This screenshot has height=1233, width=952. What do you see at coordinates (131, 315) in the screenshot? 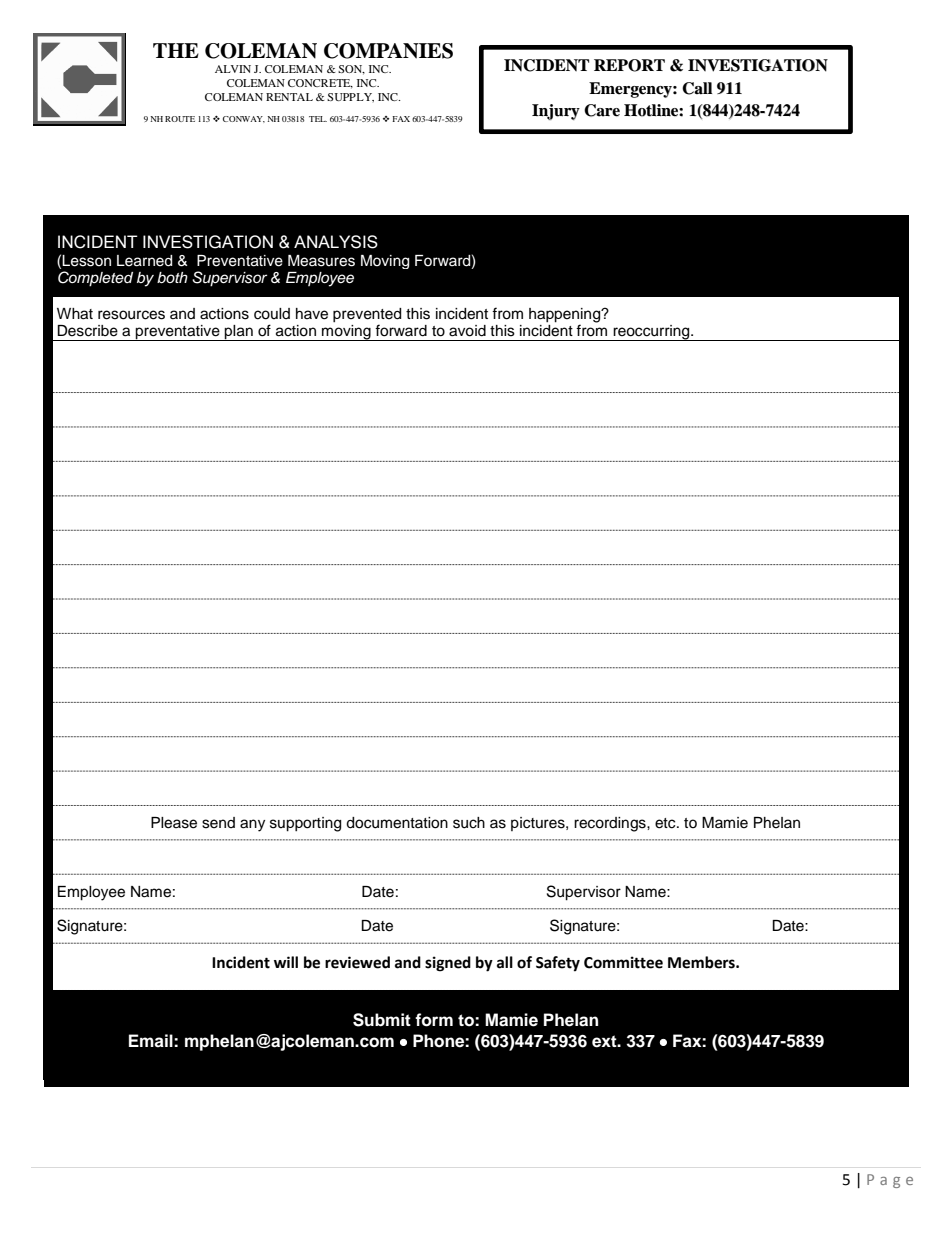
I see `resources` at bounding box center [131, 315].
